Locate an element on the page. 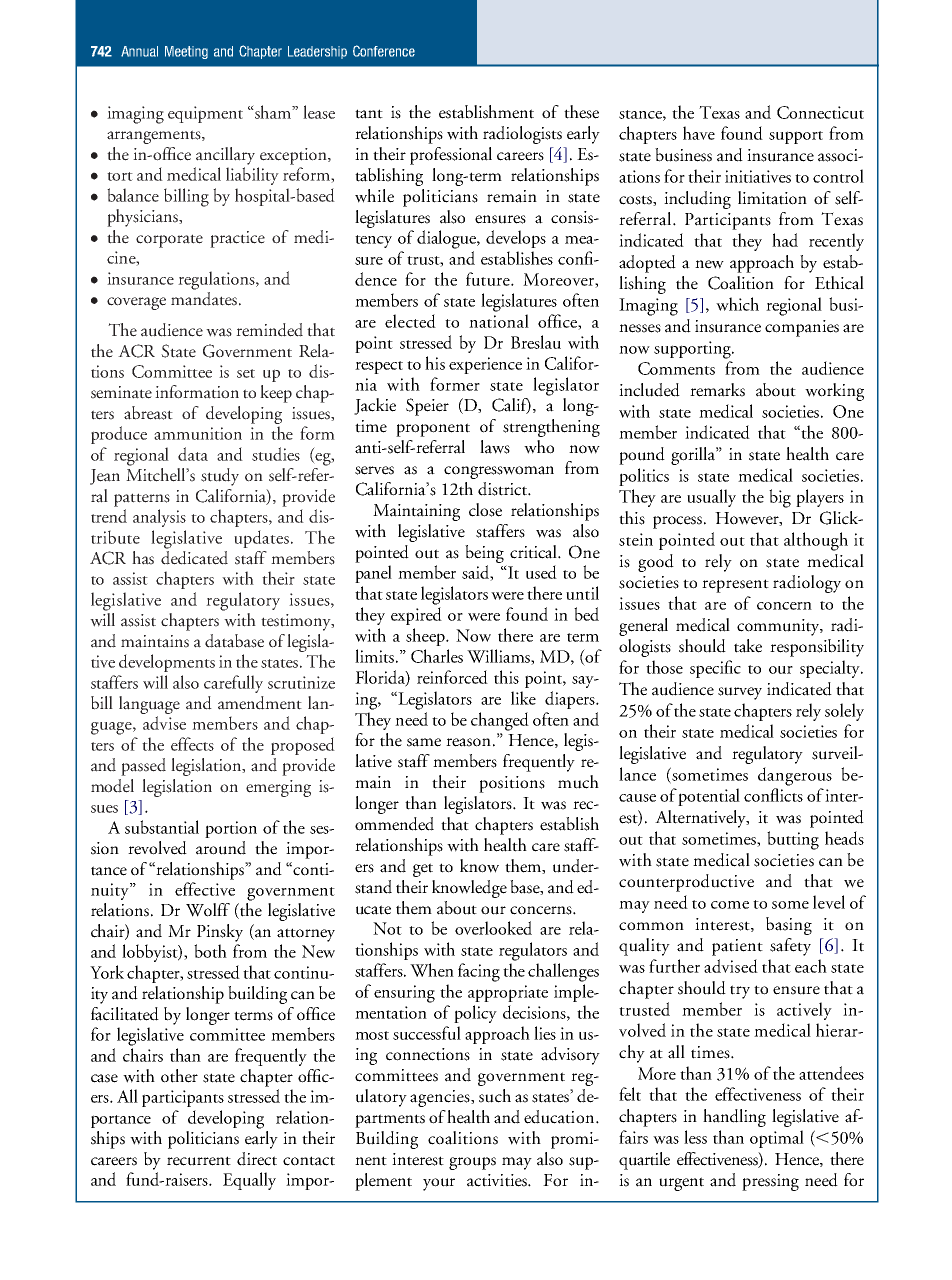 The width and height of the document is (952, 1280). dedicated is located at coordinates (194, 558).
